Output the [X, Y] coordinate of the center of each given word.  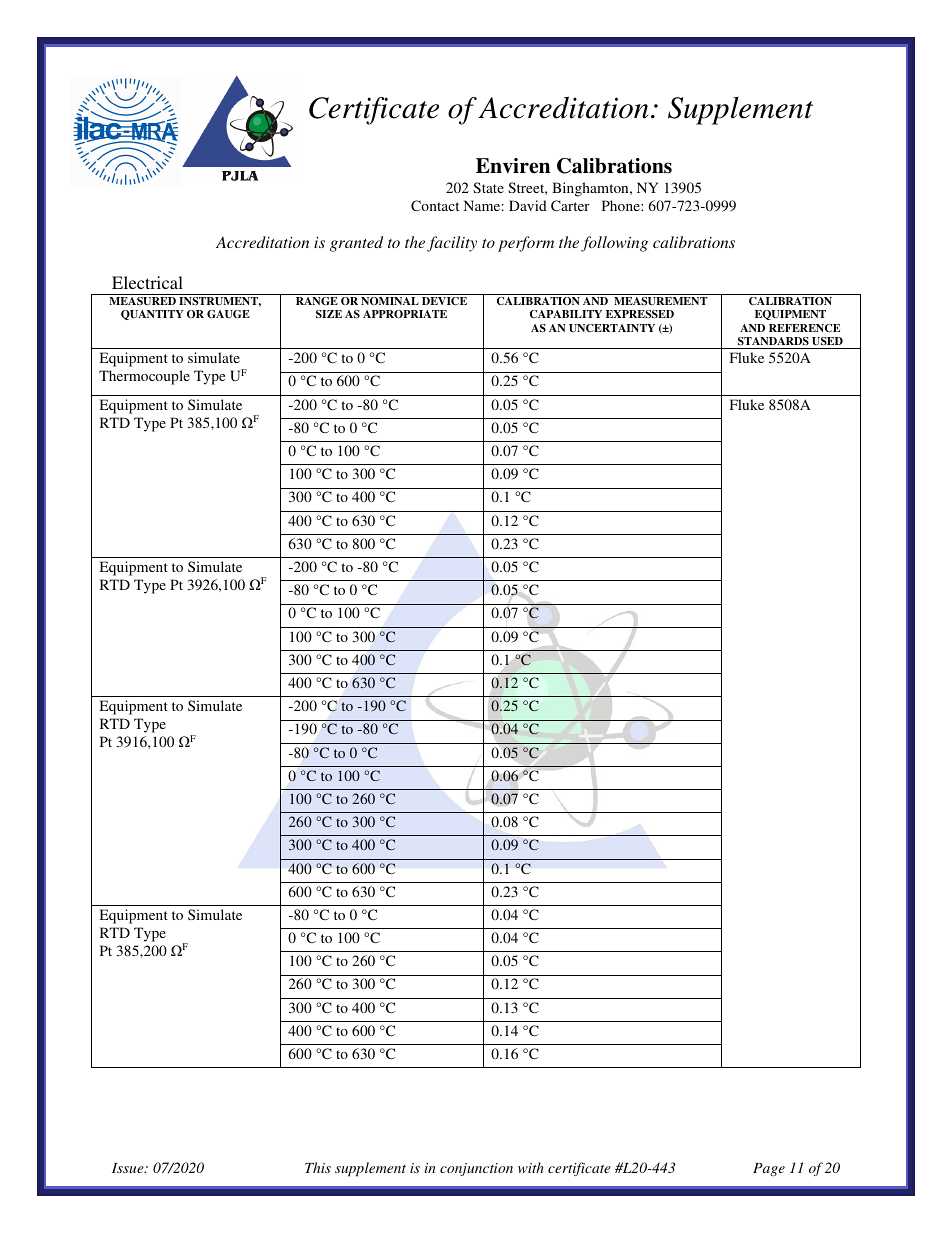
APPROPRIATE [405, 314]
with [531, 1167]
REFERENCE [804, 328]
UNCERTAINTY [612, 328]
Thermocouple [144, 377]
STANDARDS [773, 341]
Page [769, 1169]
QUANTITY [152, 315]
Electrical [147, 282]
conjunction [476, 1169]
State [488, 187]
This [318, 1167]
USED [827, 341]
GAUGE [228, 314]
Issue [129, 1168]
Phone [622, 205]
